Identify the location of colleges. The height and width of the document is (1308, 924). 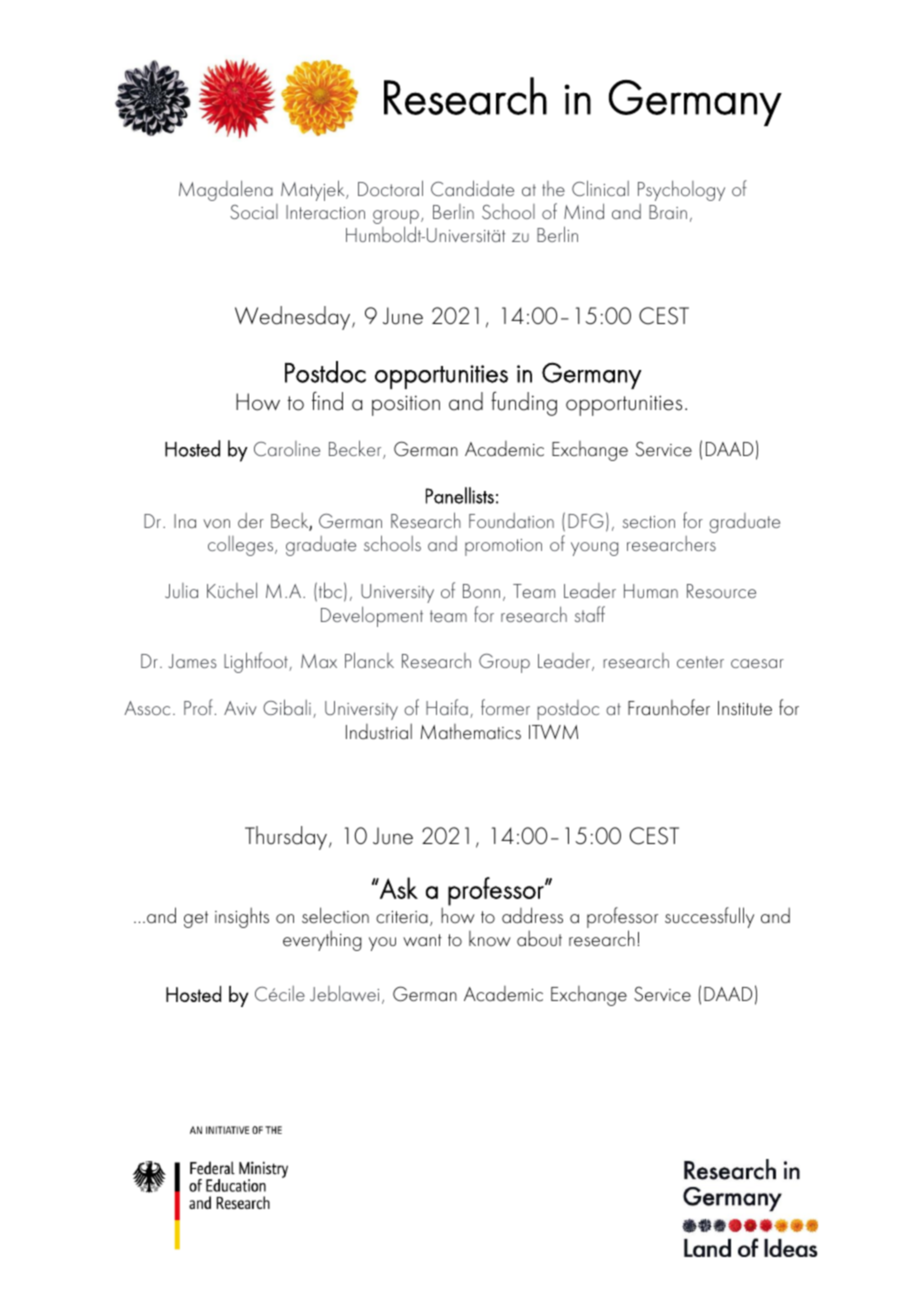
(242, 546).
